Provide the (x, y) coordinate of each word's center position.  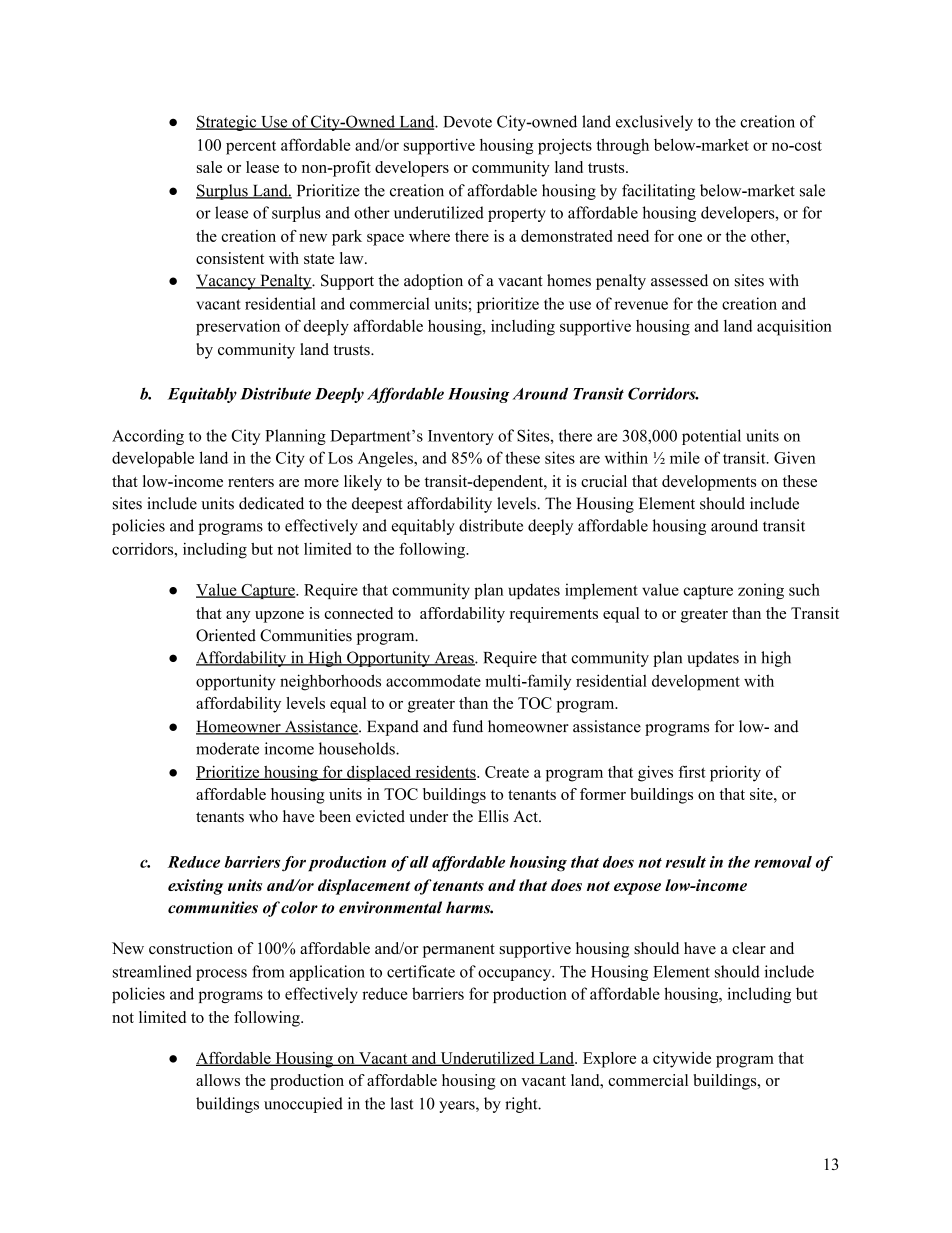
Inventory (461, 437)
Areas (454, 659)
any (238, 617)
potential (711, 437)
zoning (761, 591)
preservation (238, 328)
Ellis (493, 816)
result (686, 862)
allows (218, 1080)
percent (251, 148)
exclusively (654, 123)
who (263, 816)
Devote (467, 122)
